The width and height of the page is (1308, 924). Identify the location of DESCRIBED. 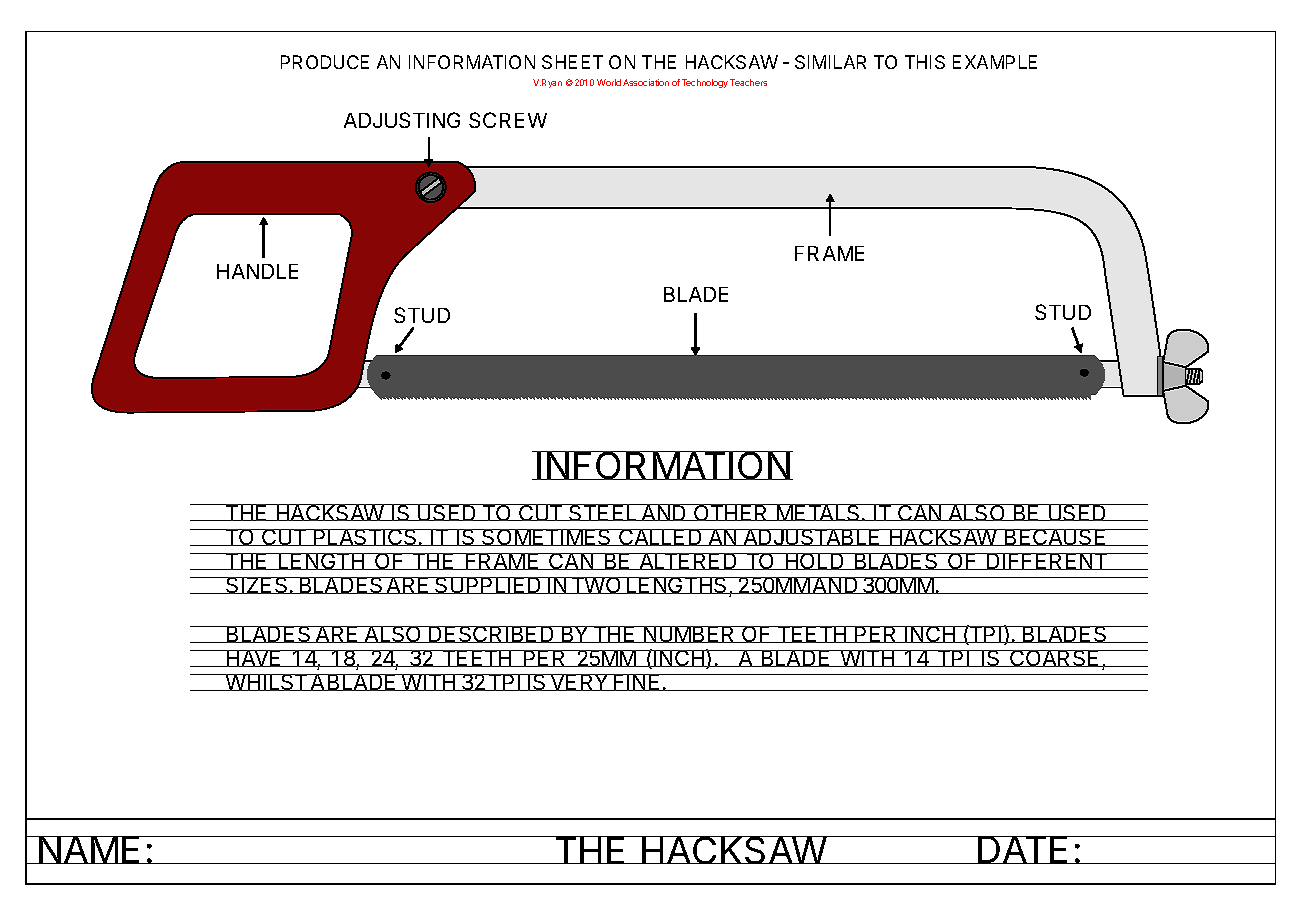
(491, 634).
